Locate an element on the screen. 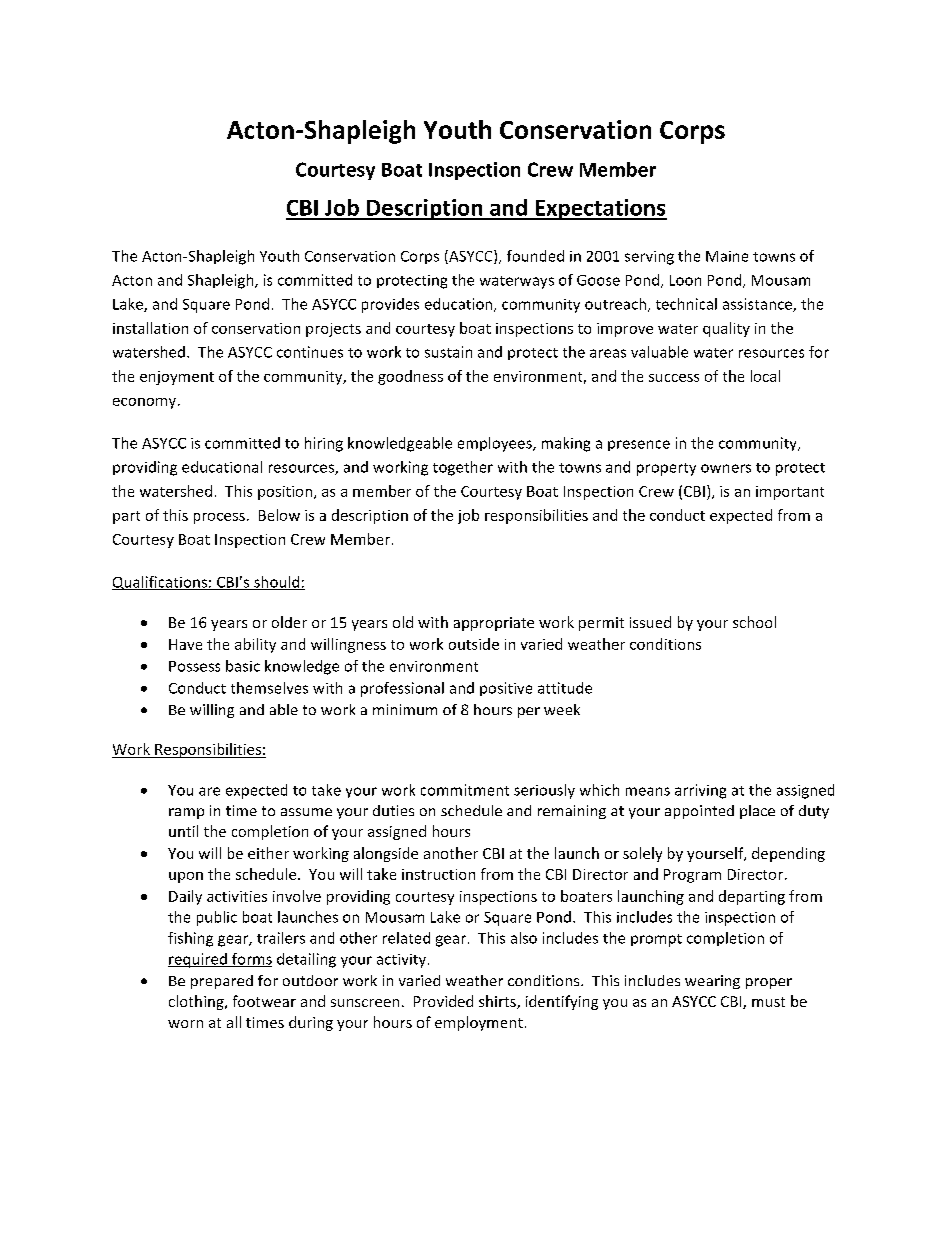  Maine is located at coordinates (727, 256).
